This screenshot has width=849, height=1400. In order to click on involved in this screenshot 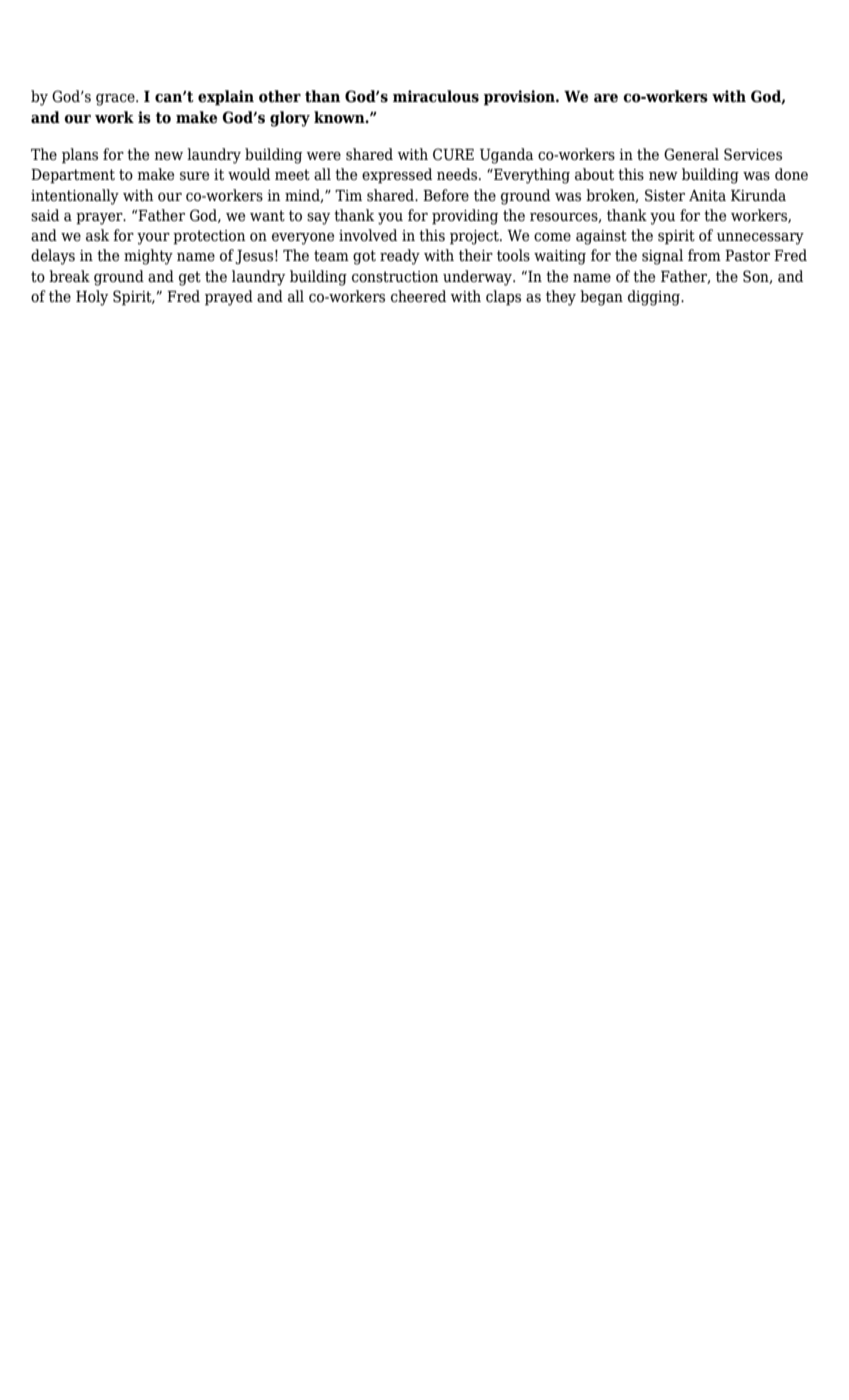, I will do `click(368, 235)`.
